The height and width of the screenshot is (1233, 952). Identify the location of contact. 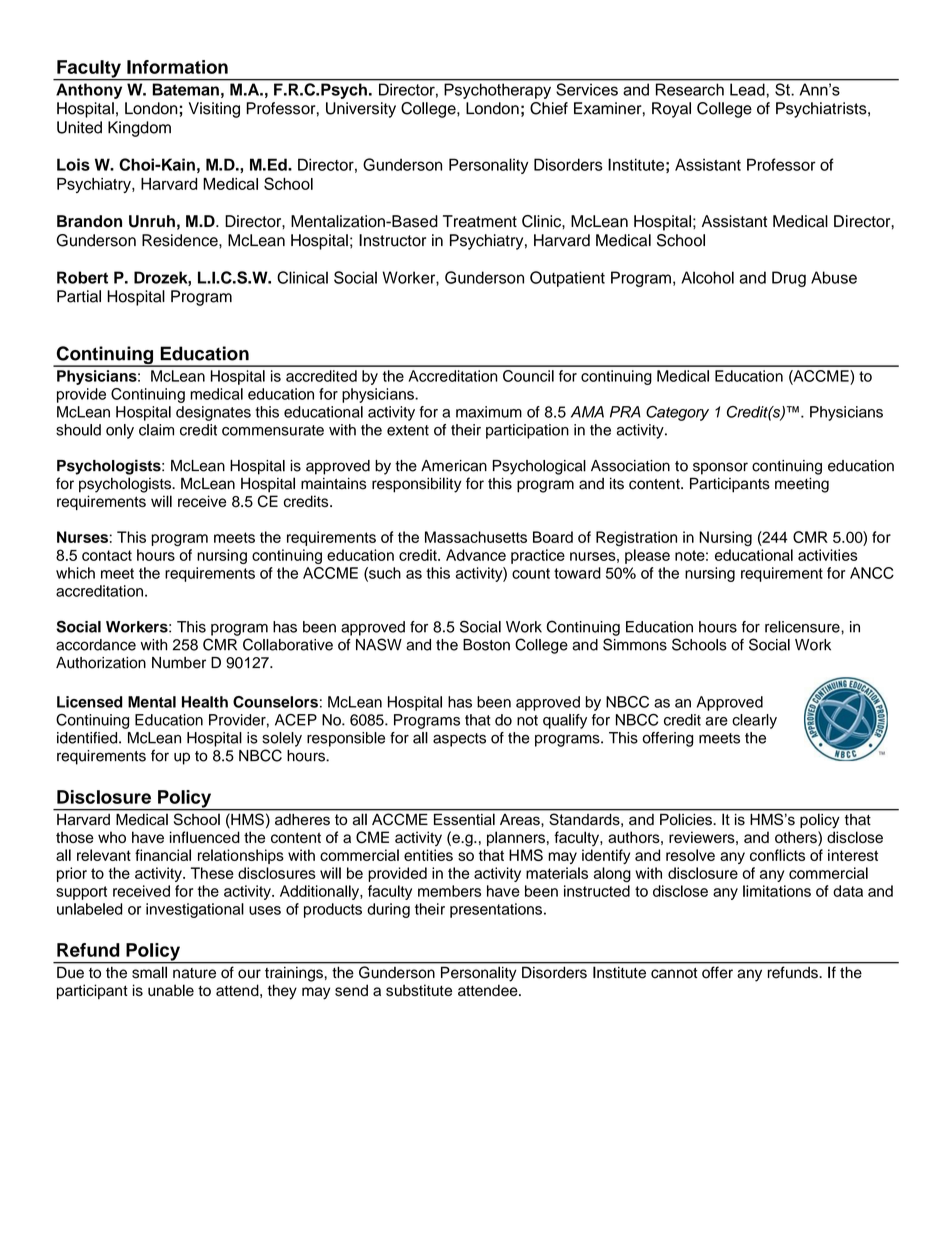
(107, 555).
